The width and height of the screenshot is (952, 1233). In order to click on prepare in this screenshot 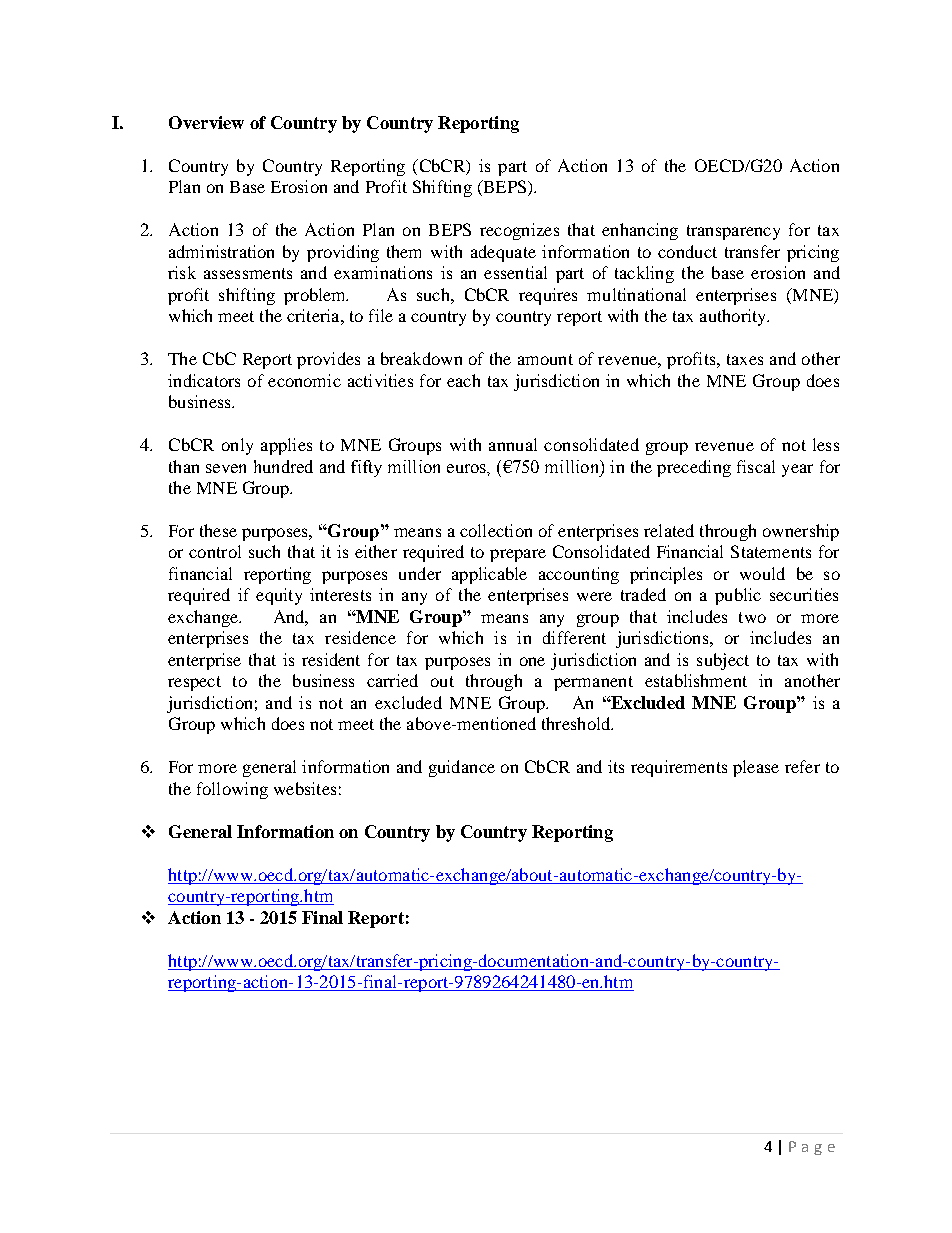, I will do `click(518, 555)`.
